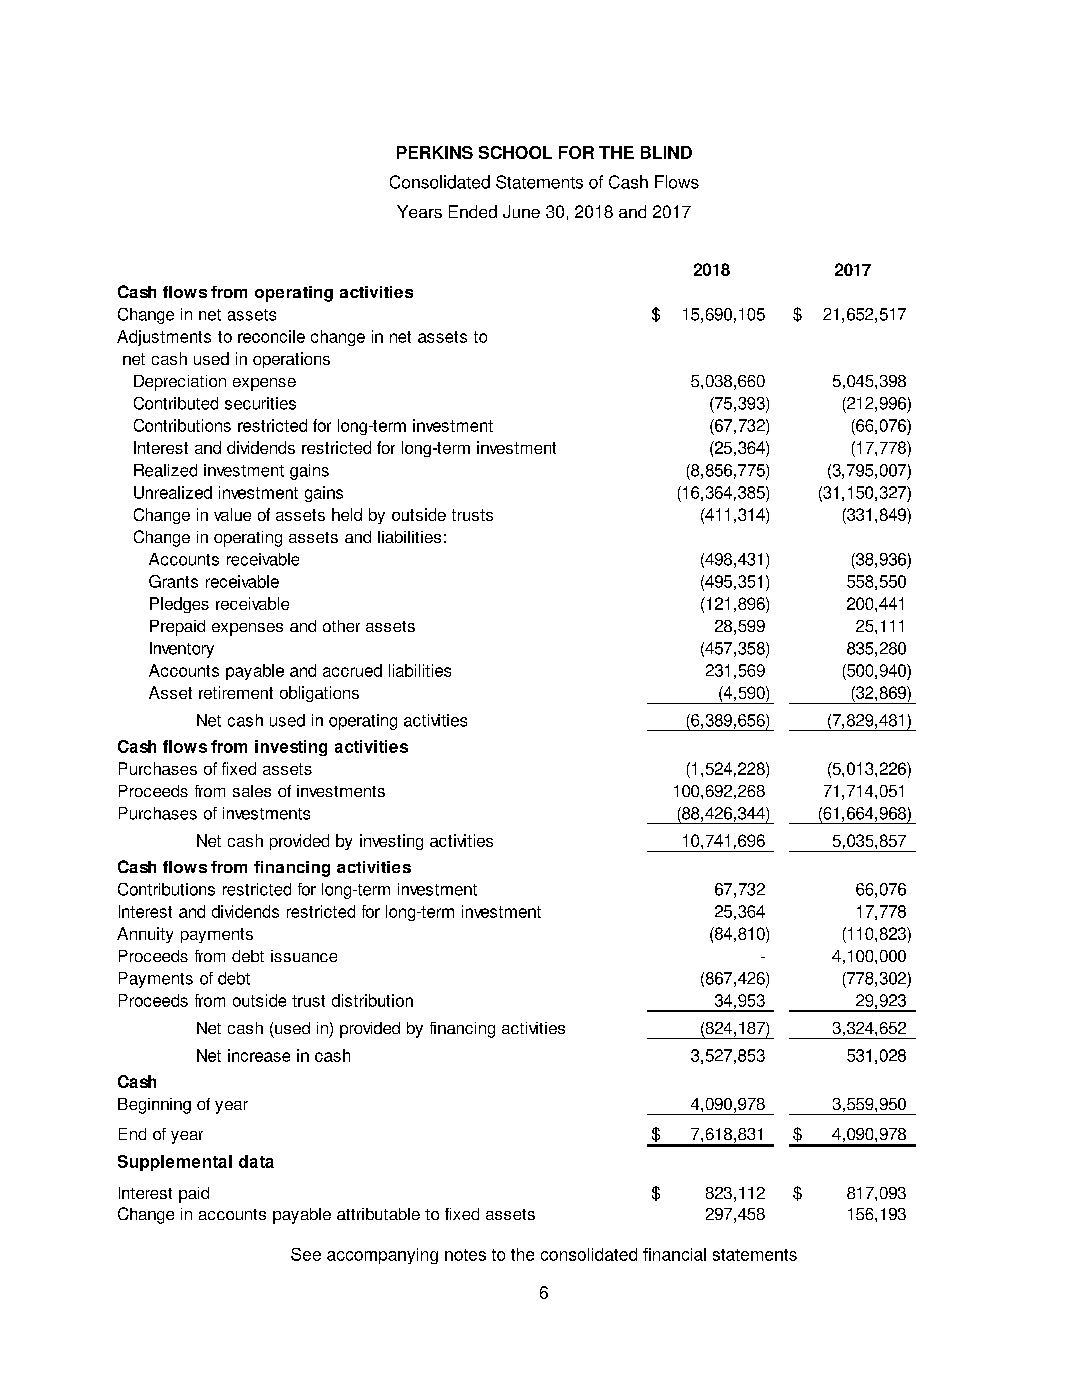  What do you see at coordinates (175, 1163) in the image?
I see `Supplemental` at bounding box center [175, 1163].
